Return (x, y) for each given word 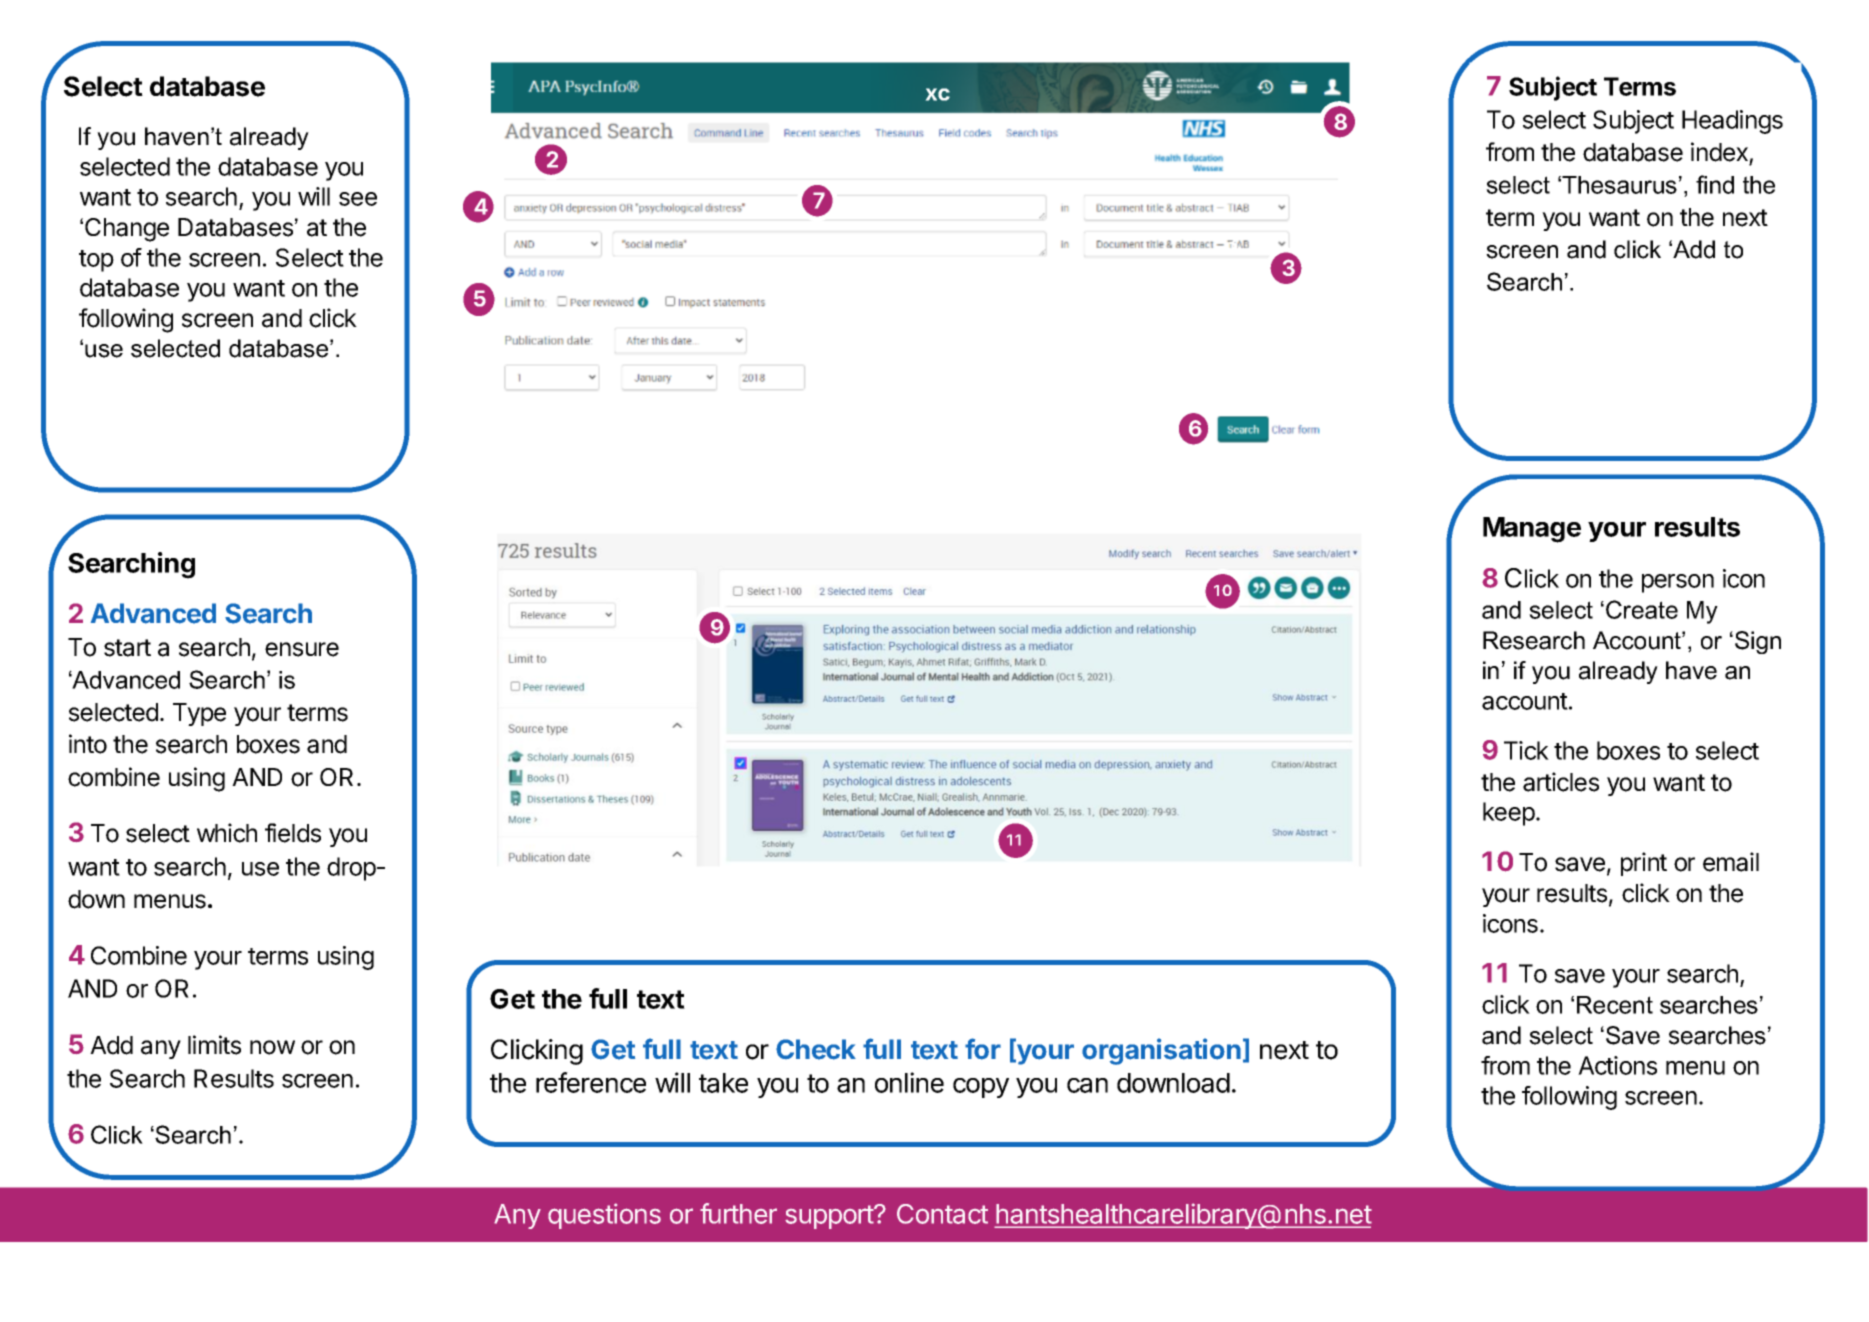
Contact (942, 1214)
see (358, 199)
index (1719, 152)
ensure (302, 649)
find (1715, 184)
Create (1642, 609)
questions (604, 1216)
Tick (1526, 750)
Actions (1617, 1065)
